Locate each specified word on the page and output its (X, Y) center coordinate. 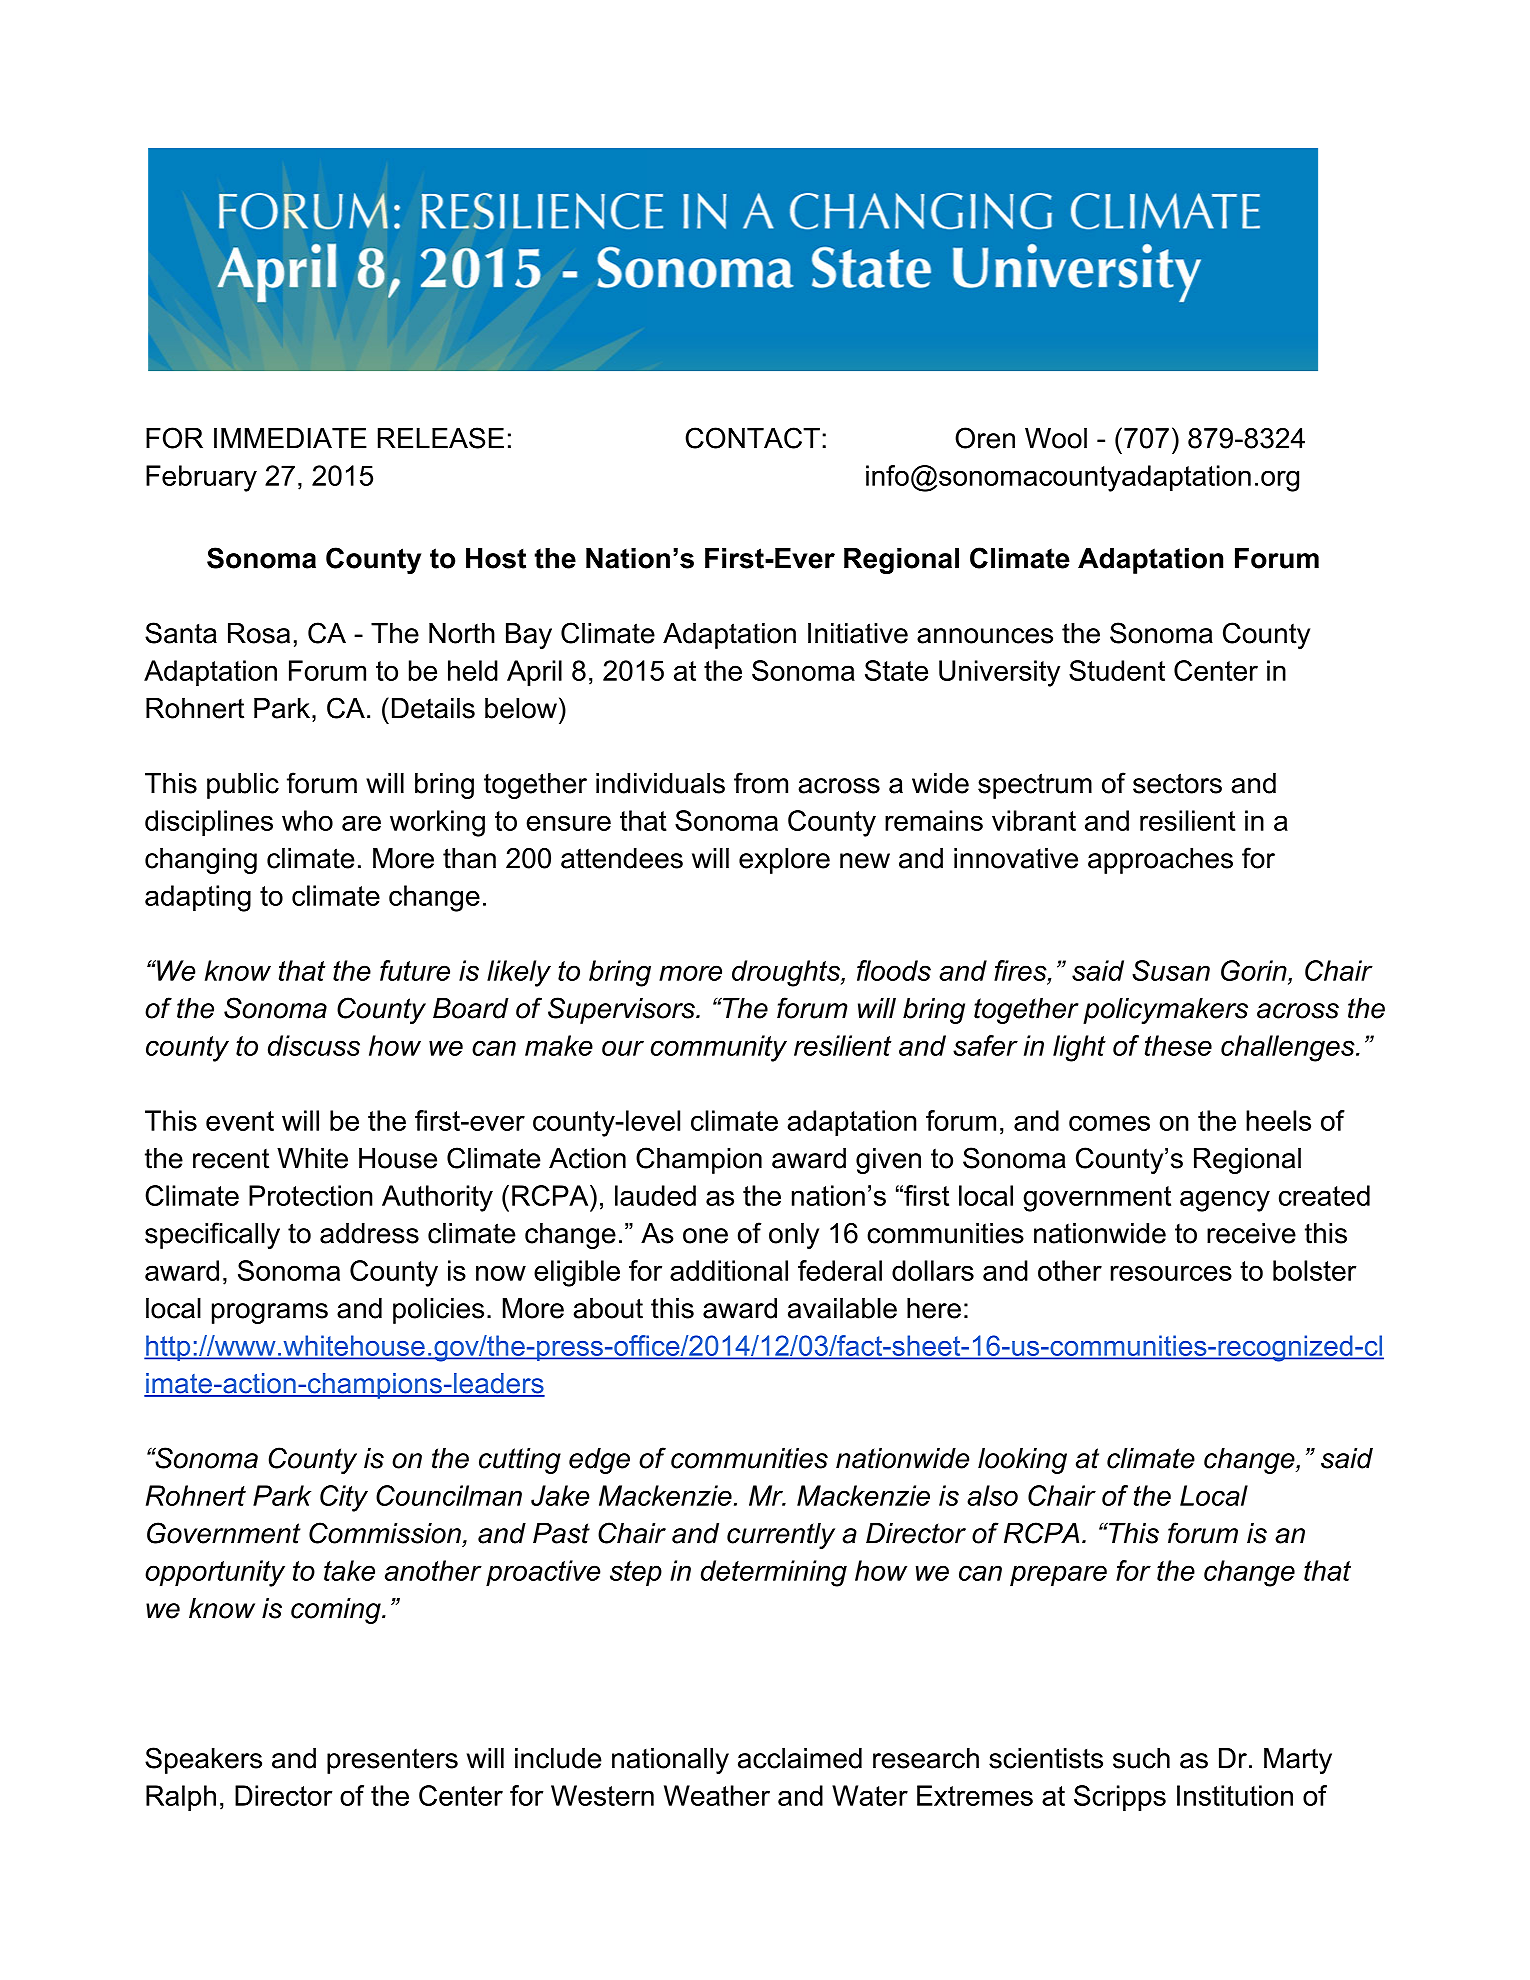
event (240, 1121)
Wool (1056, 438)
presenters (392, 1761)
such (1141, 1758)
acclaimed (800, 1758)
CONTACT (752, 438)
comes (1109, 1123)
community (719, 1048)
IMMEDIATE (290, 438)
